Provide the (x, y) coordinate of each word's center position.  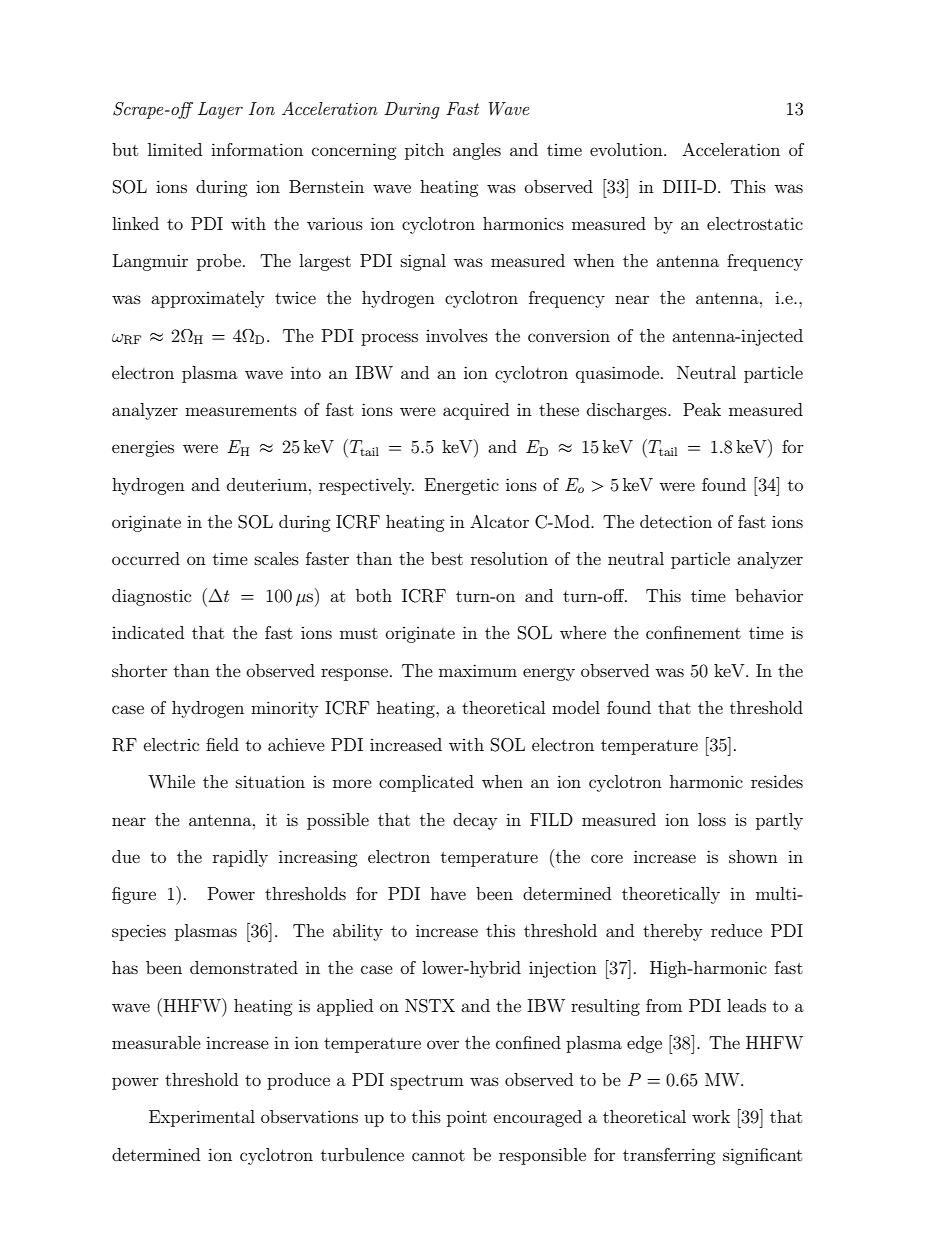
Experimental (202, 1118)
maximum (478, 670)
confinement (693, 632)
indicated (148, 632)
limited (175, 149)
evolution (627, 149)
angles (477, 151)
